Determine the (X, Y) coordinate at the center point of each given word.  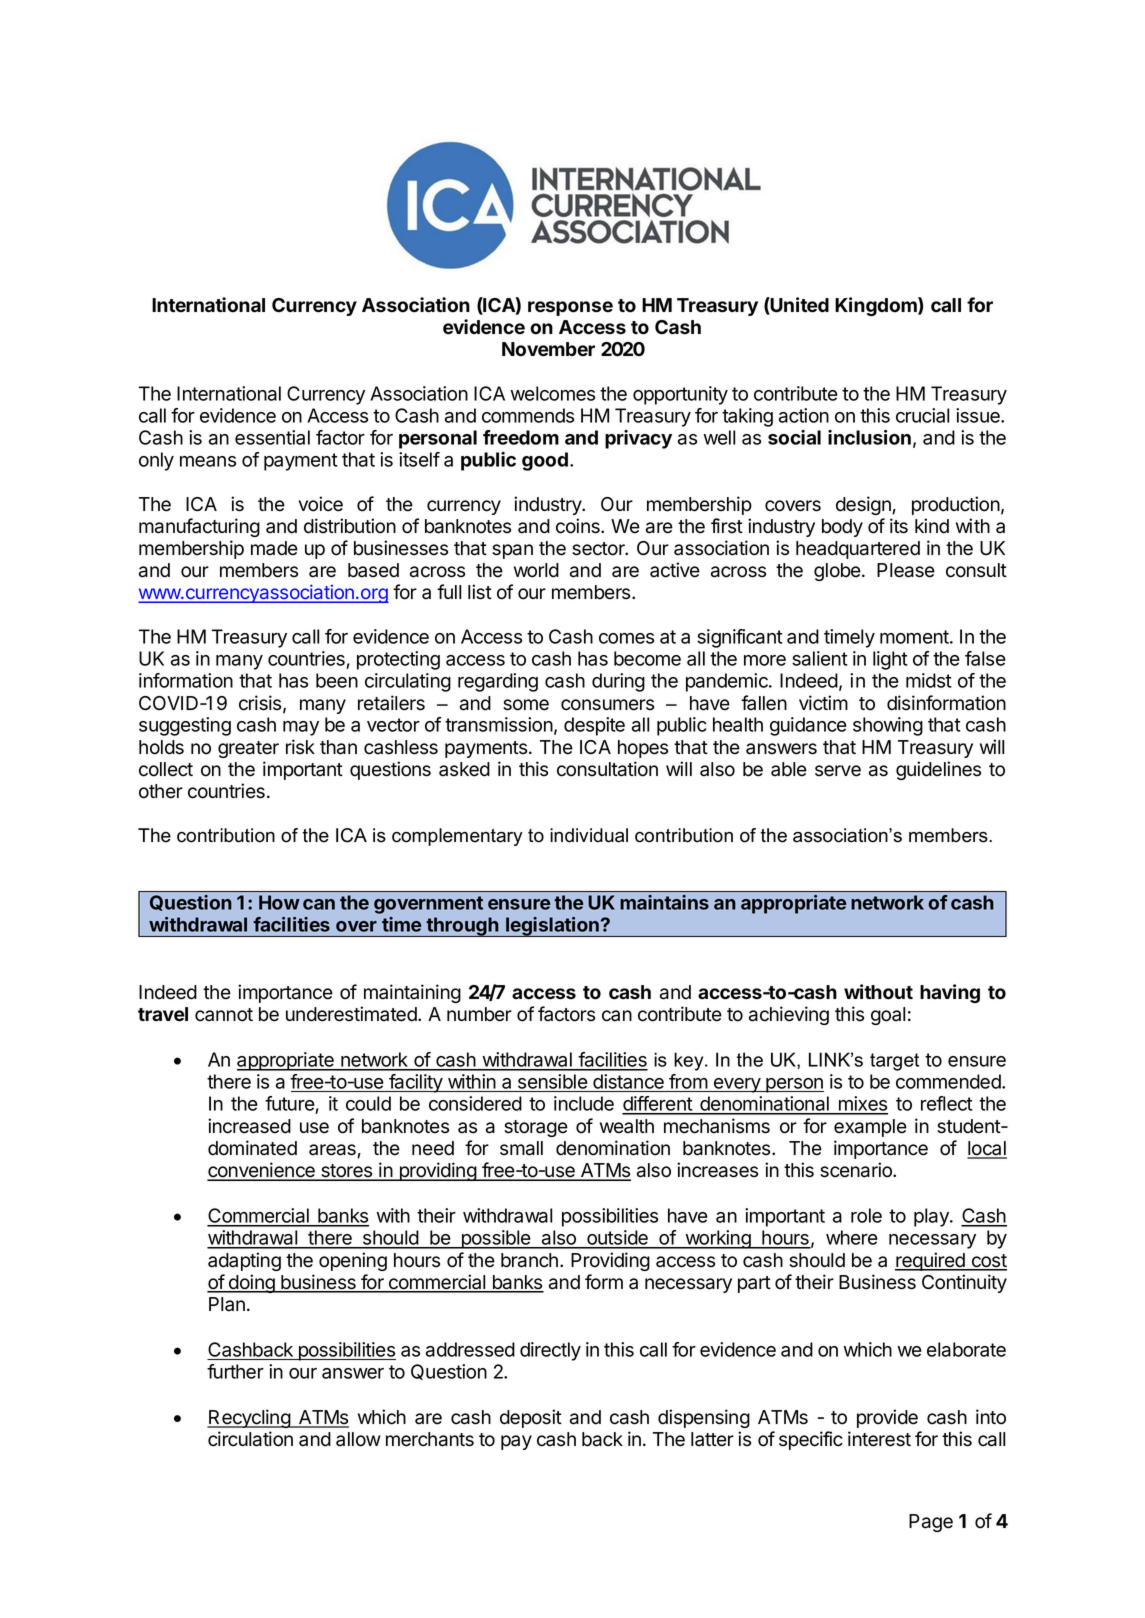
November (548, 349)
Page (931, 1523)
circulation (250, 1439)
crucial (922, 415)
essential (272, 437)
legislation (552, 926)
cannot (224, 1015)
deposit (531, 1418)
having (950, 993)
